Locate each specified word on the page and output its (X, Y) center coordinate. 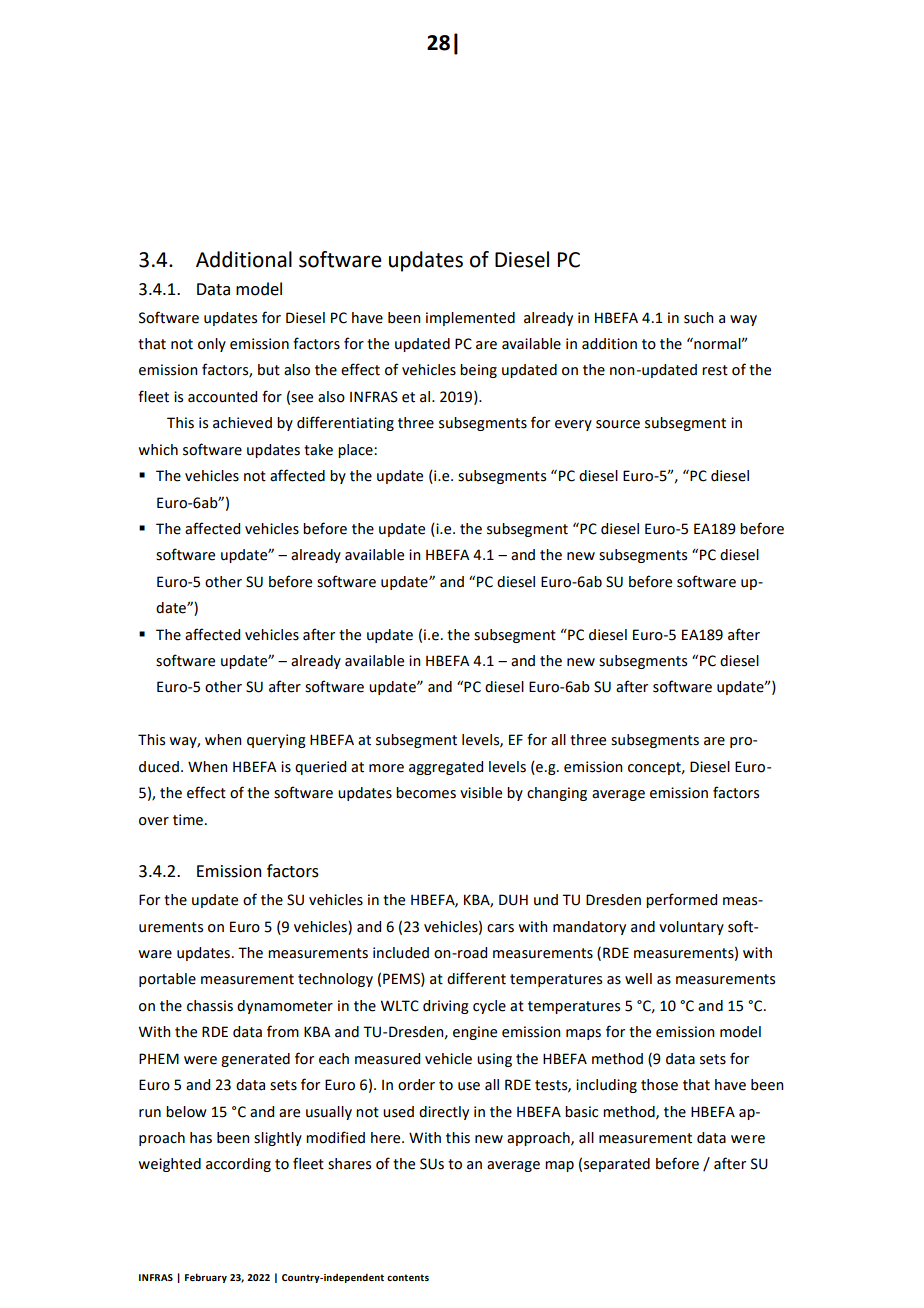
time (188, 820)
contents (408, 1277)
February (206, 1278)
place (356, 451)
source (618, 424)
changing (557, 794)
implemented (470, 319)
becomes (426, 793)
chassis (210, 1006)
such (699, 318)
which (158, 450)
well (638, 979)
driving (446, 1007)
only (212, 345)
